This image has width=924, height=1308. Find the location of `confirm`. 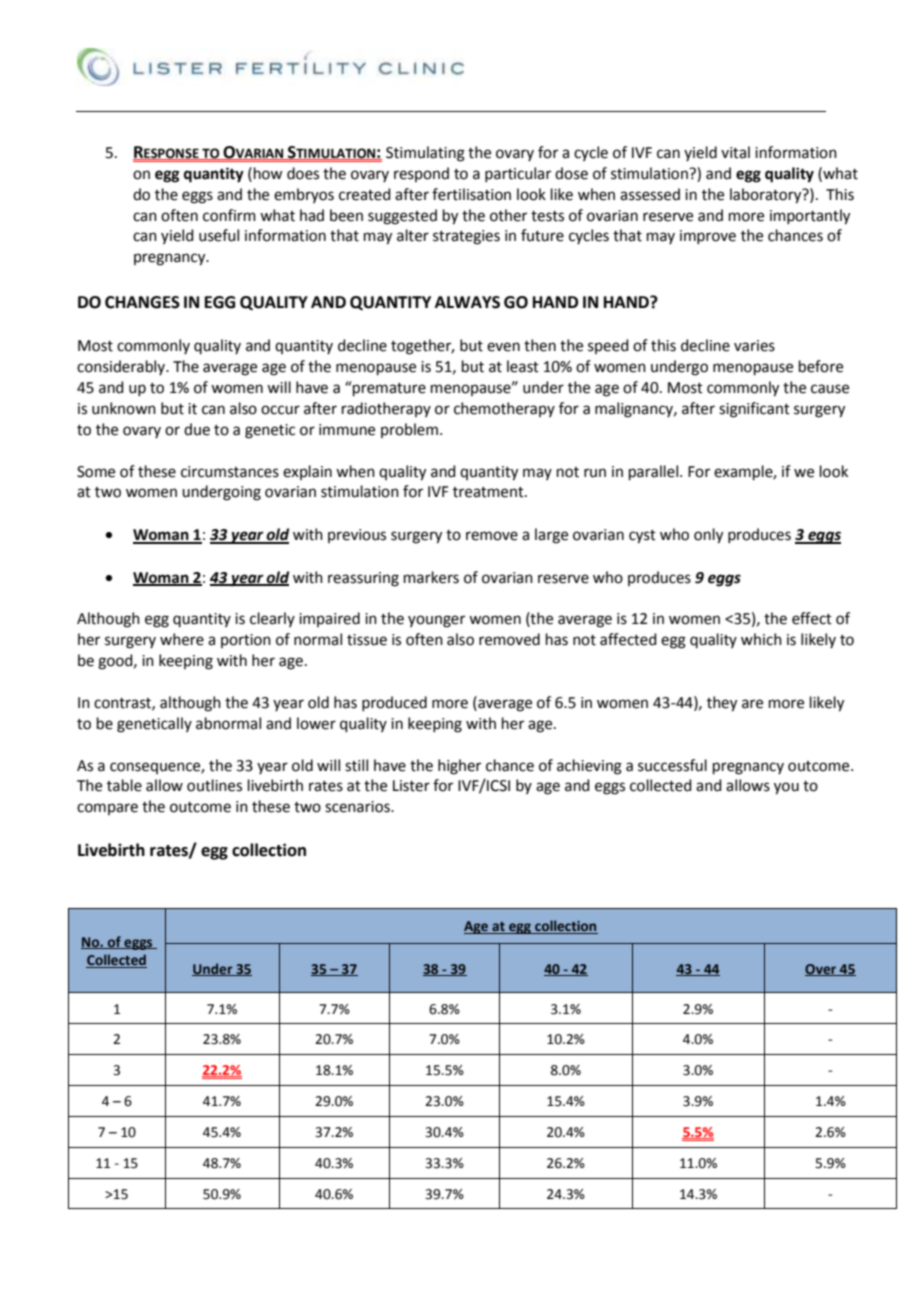

confirm is located at coordinates (229, 215).
